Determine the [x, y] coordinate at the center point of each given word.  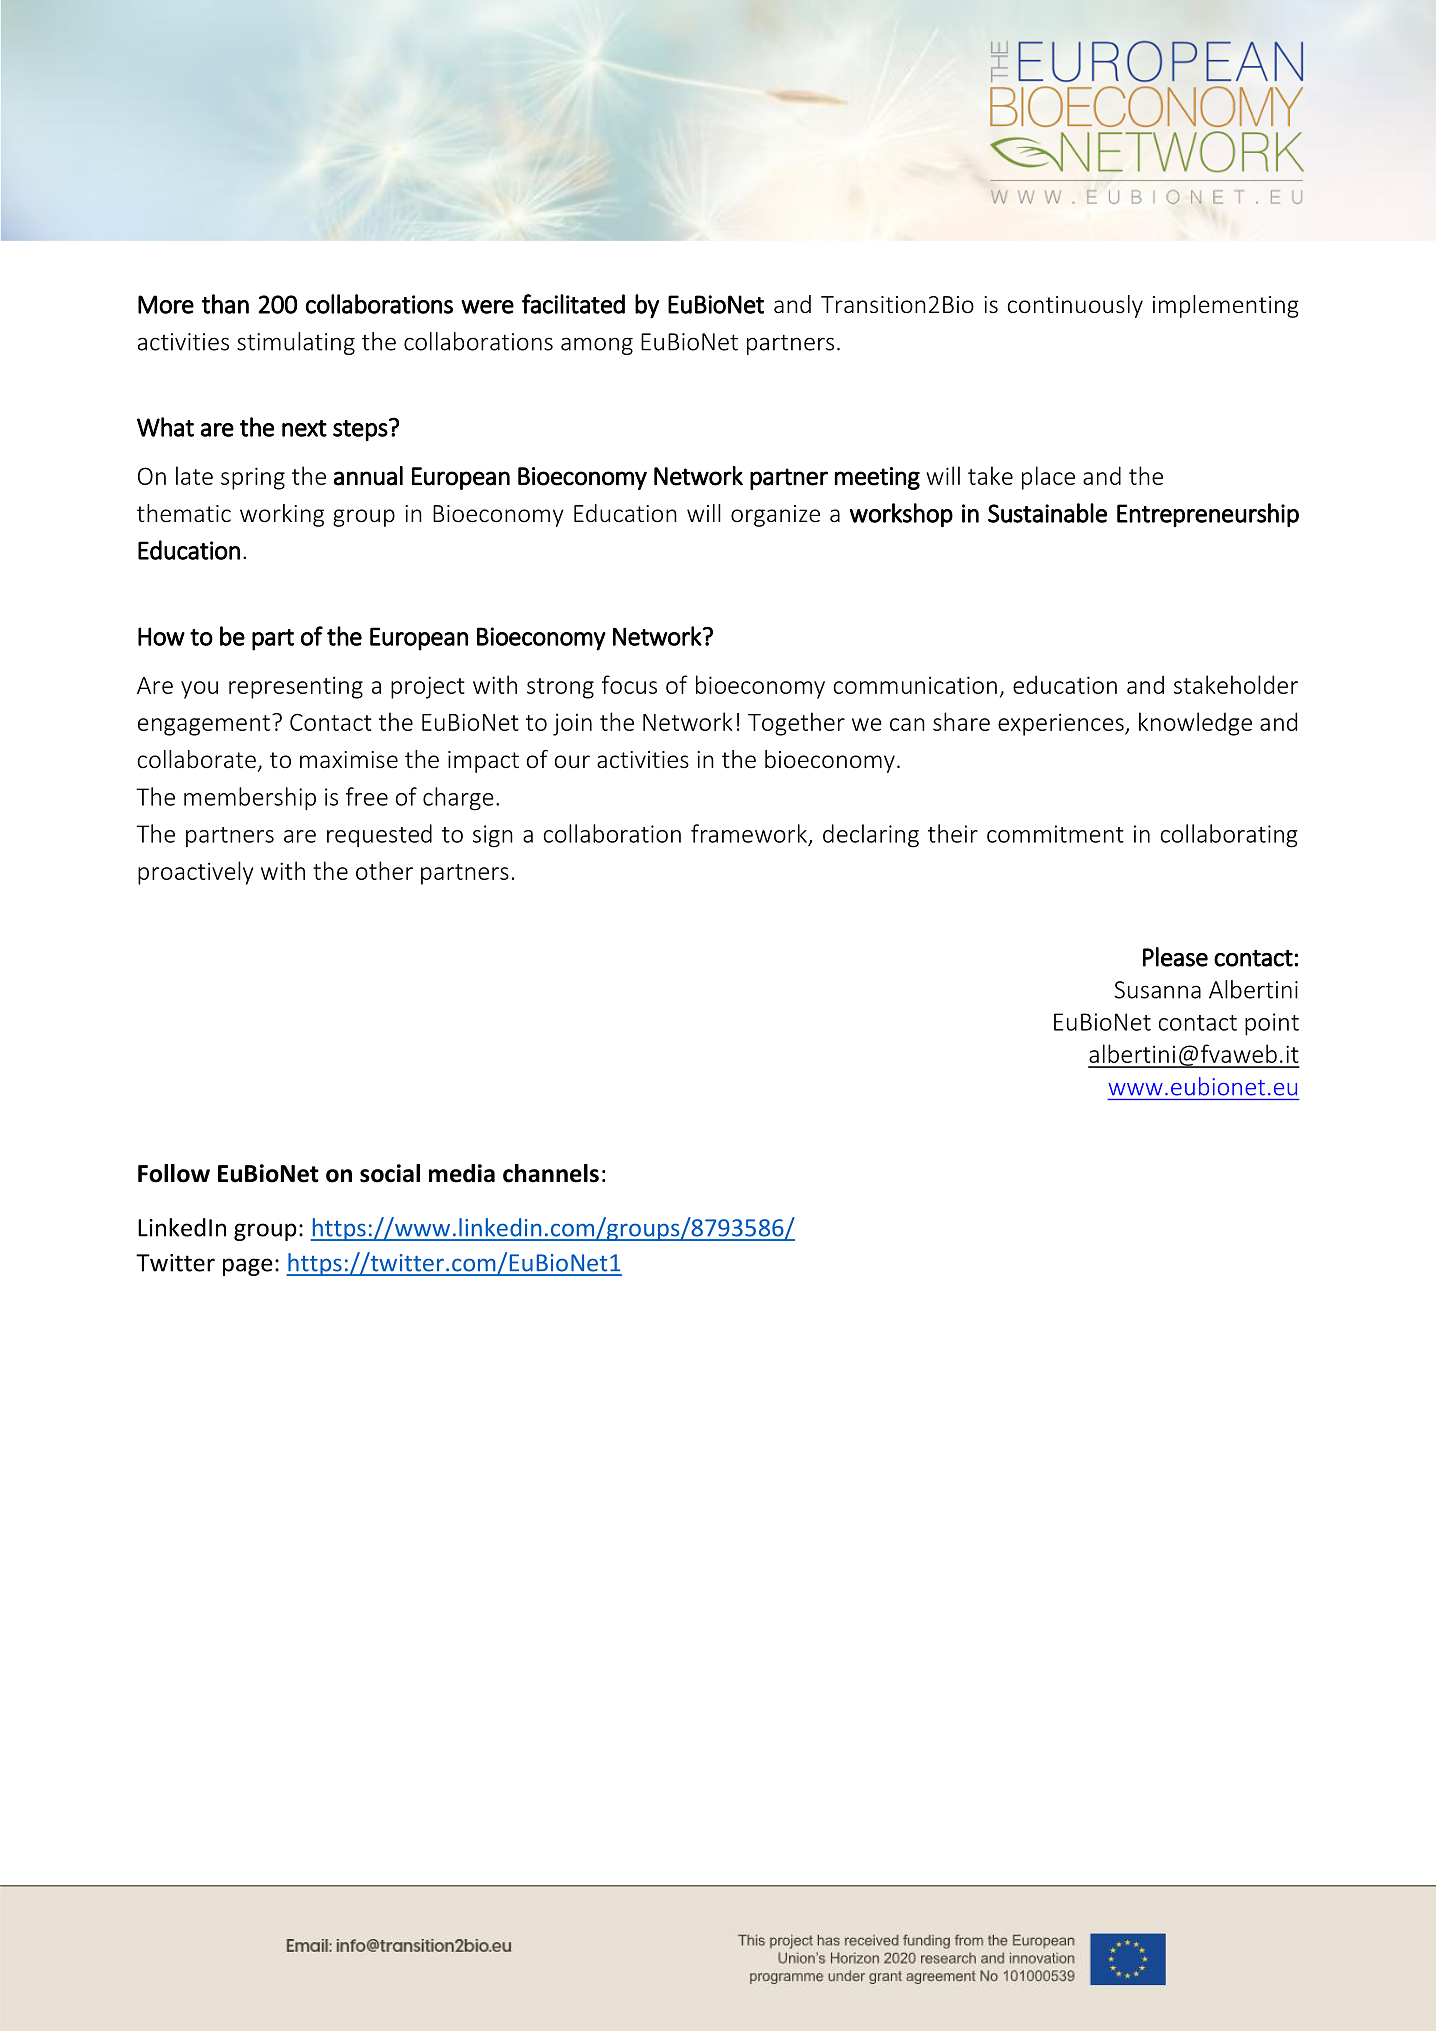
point [1272, 1024]
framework [749, 833]
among [597, 346]
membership [250, 799]
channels [551, 1173]
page [248, 1267]
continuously [1075, 306]
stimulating [296, 343]
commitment [1055, 834]
